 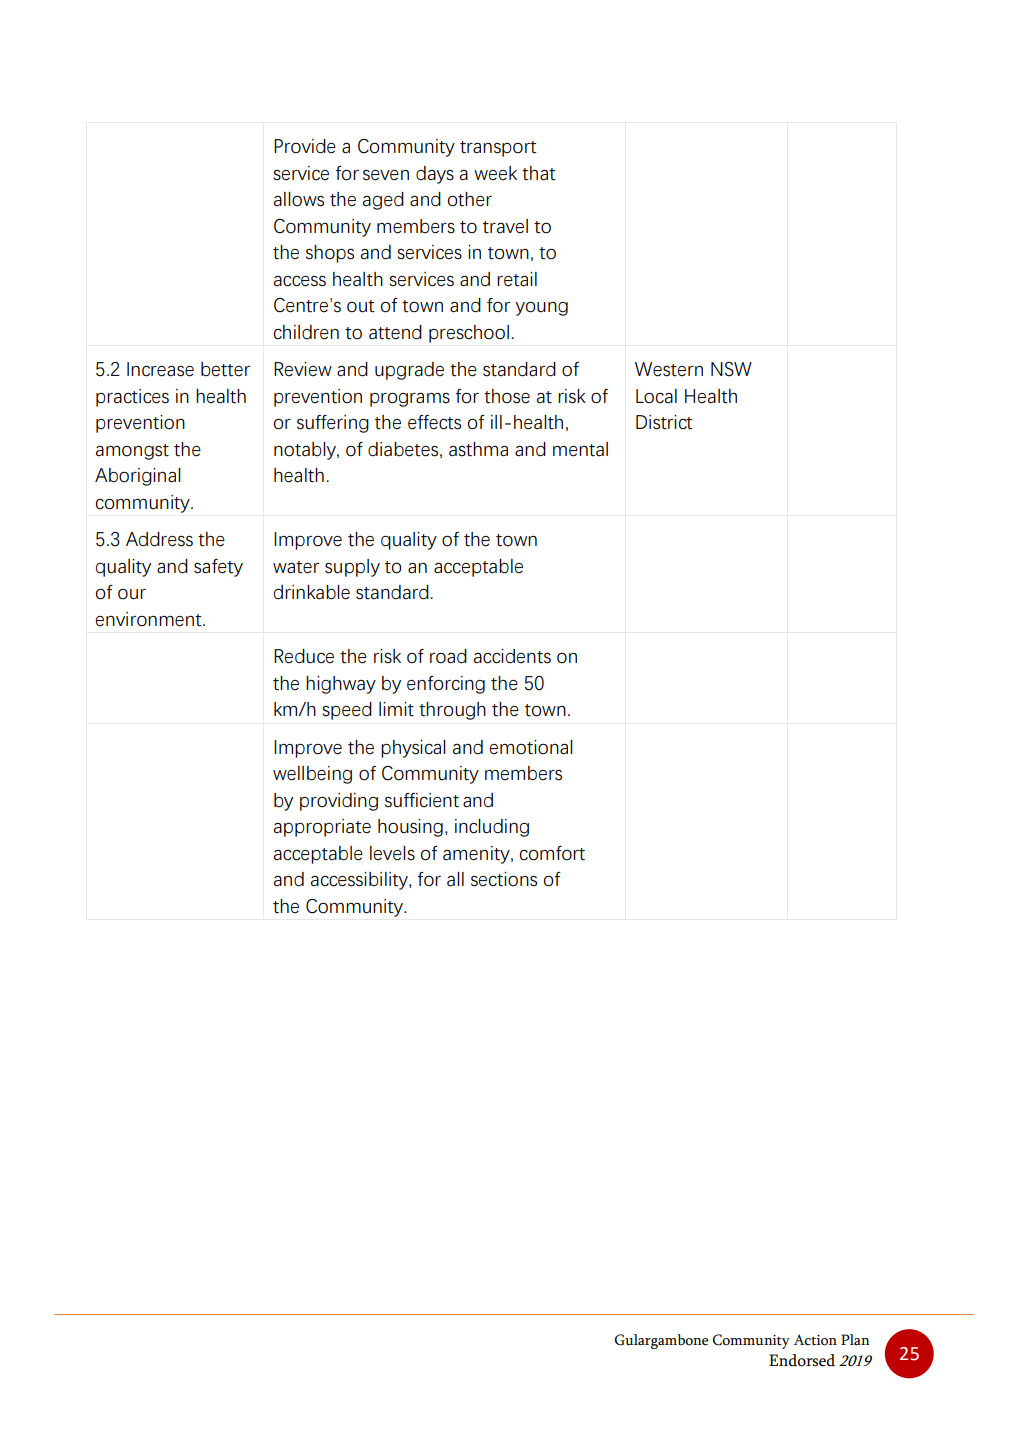 I want to click on District, so click(x=664, y=422).
